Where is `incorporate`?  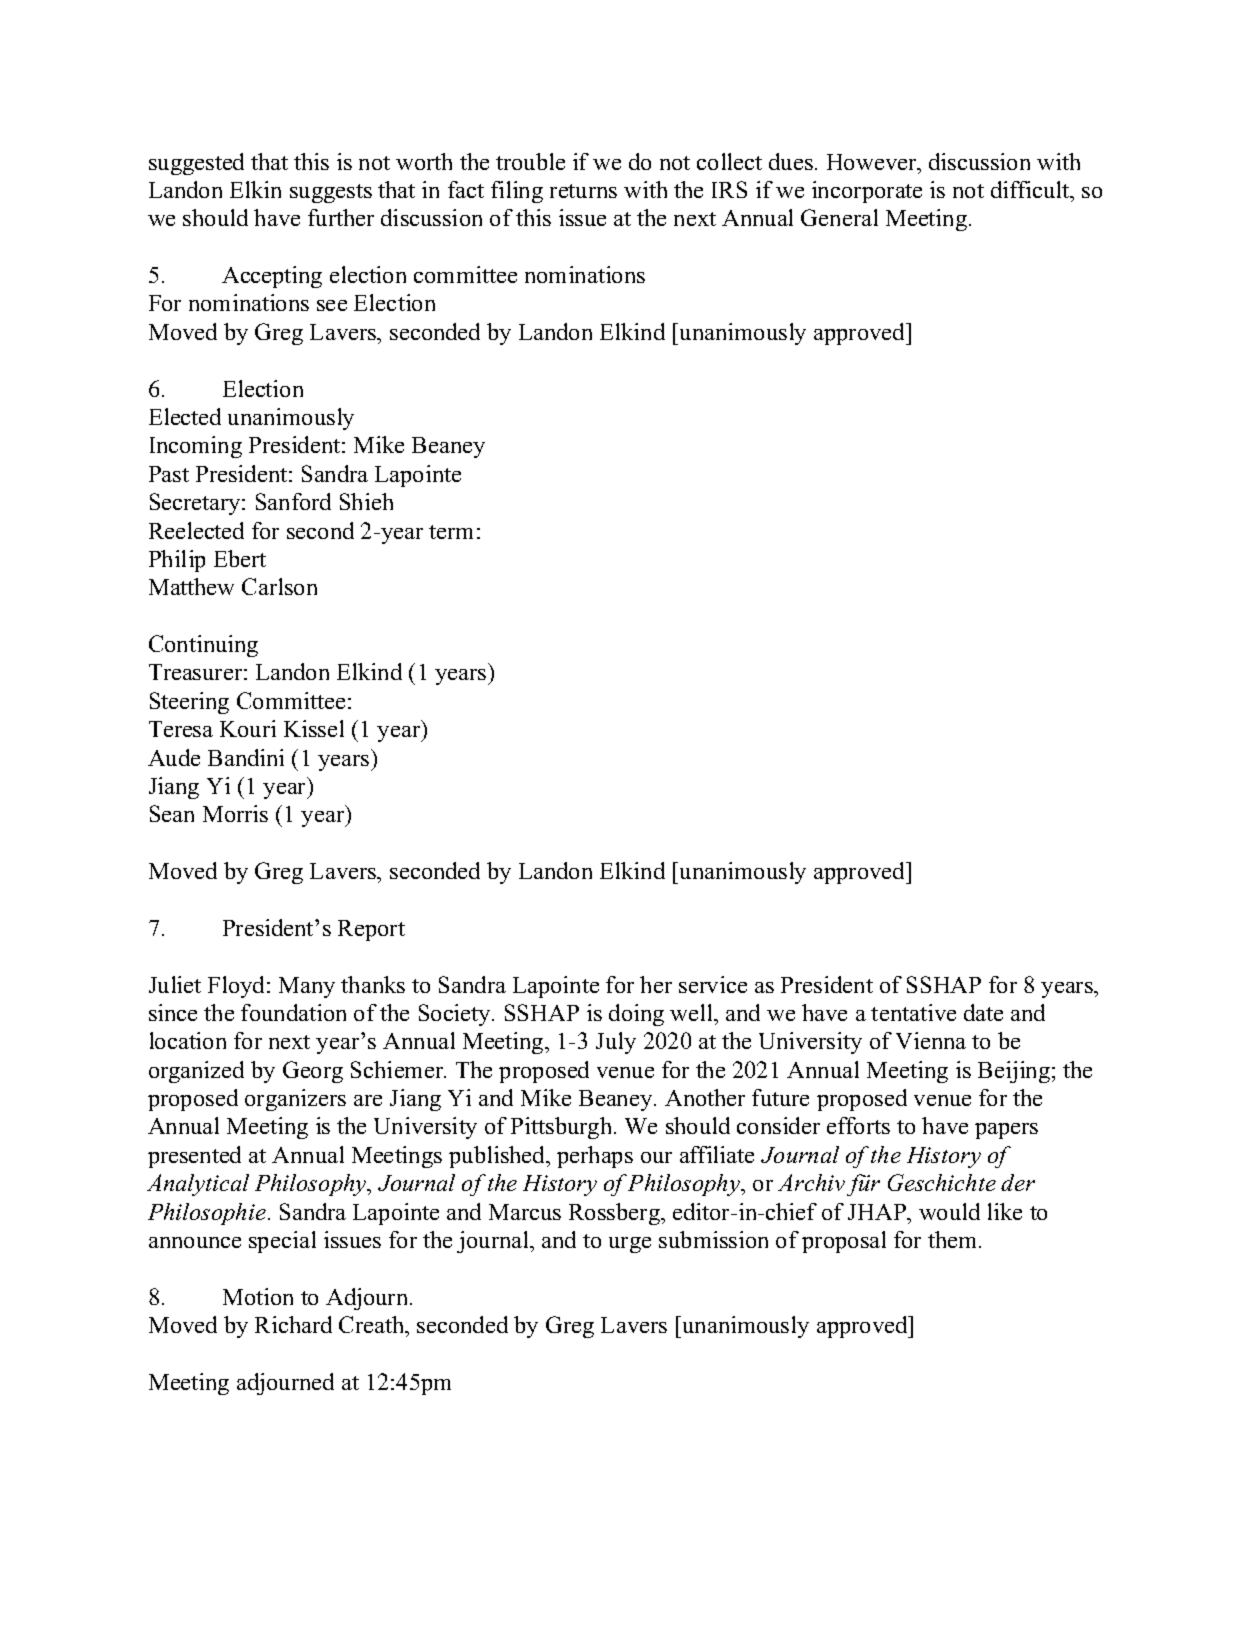 incorporate is located at coordinates (867, 192).
